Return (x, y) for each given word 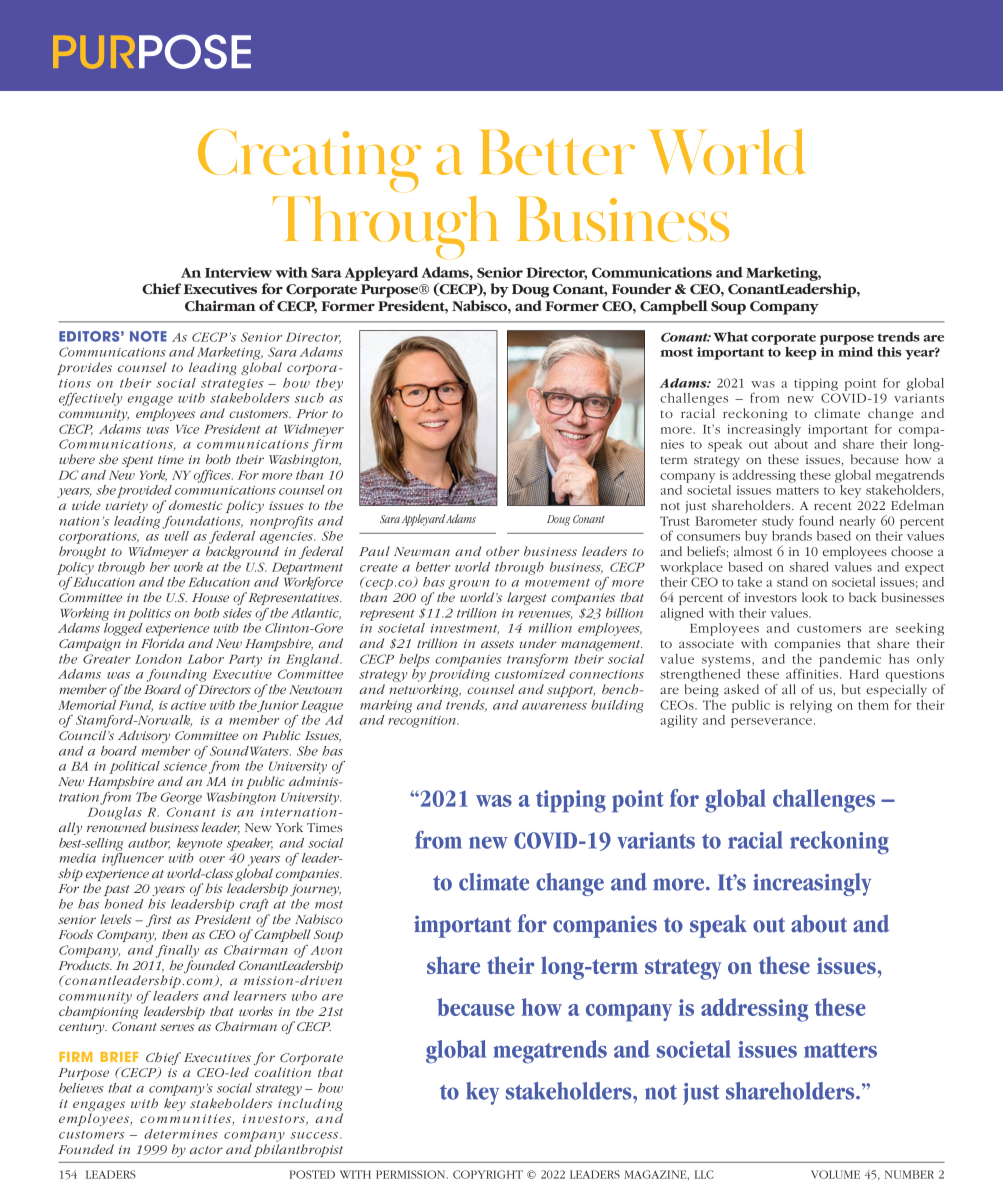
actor (206, 1150)
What (730, 337)
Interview (238, 272)
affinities (813, 672)
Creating (309, 160)
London (158, 659)
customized (530, 672)
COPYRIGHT (488, 1174)
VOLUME (835, 1174)
